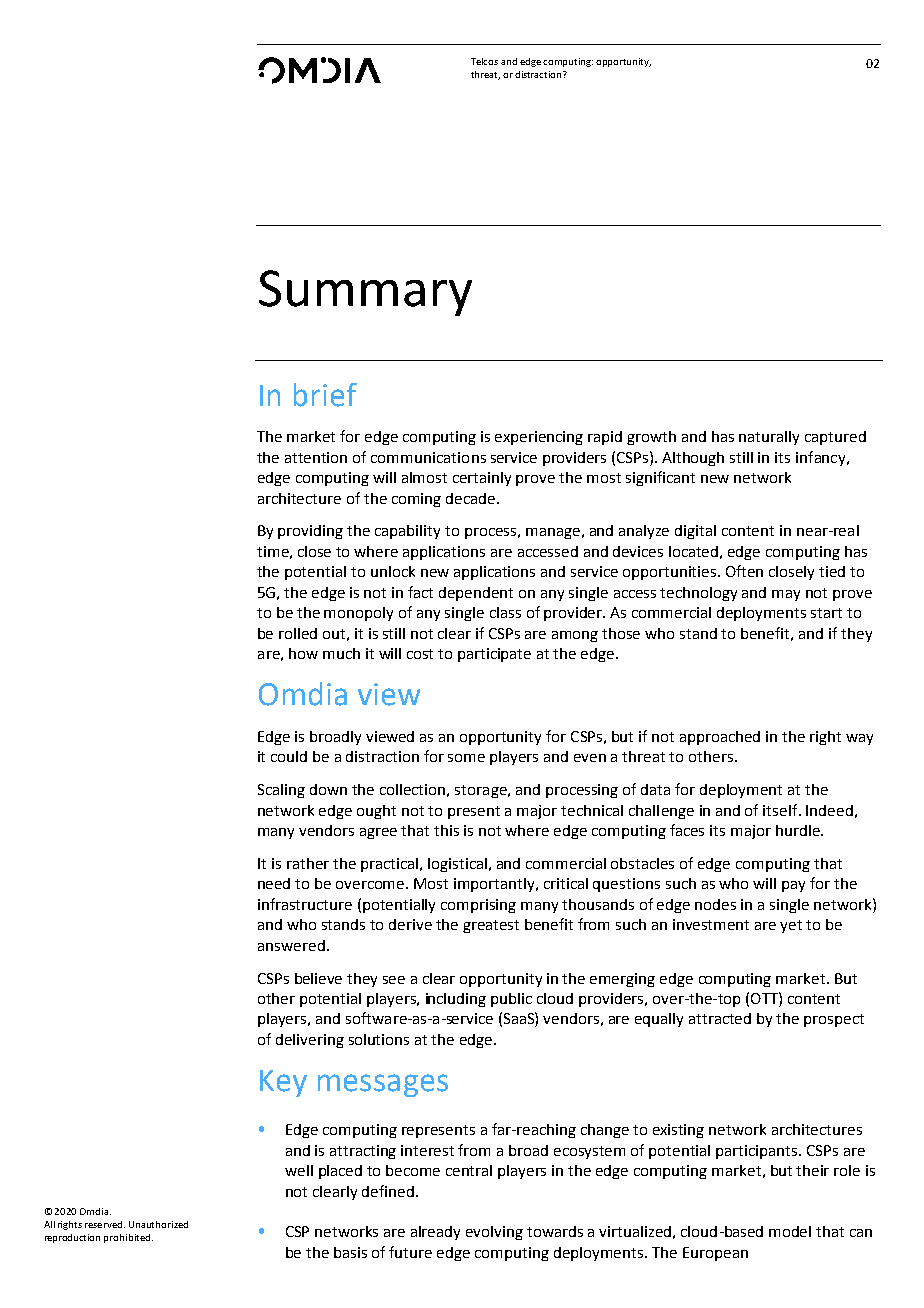  I want to click on Telcos, so click(484, 61).
